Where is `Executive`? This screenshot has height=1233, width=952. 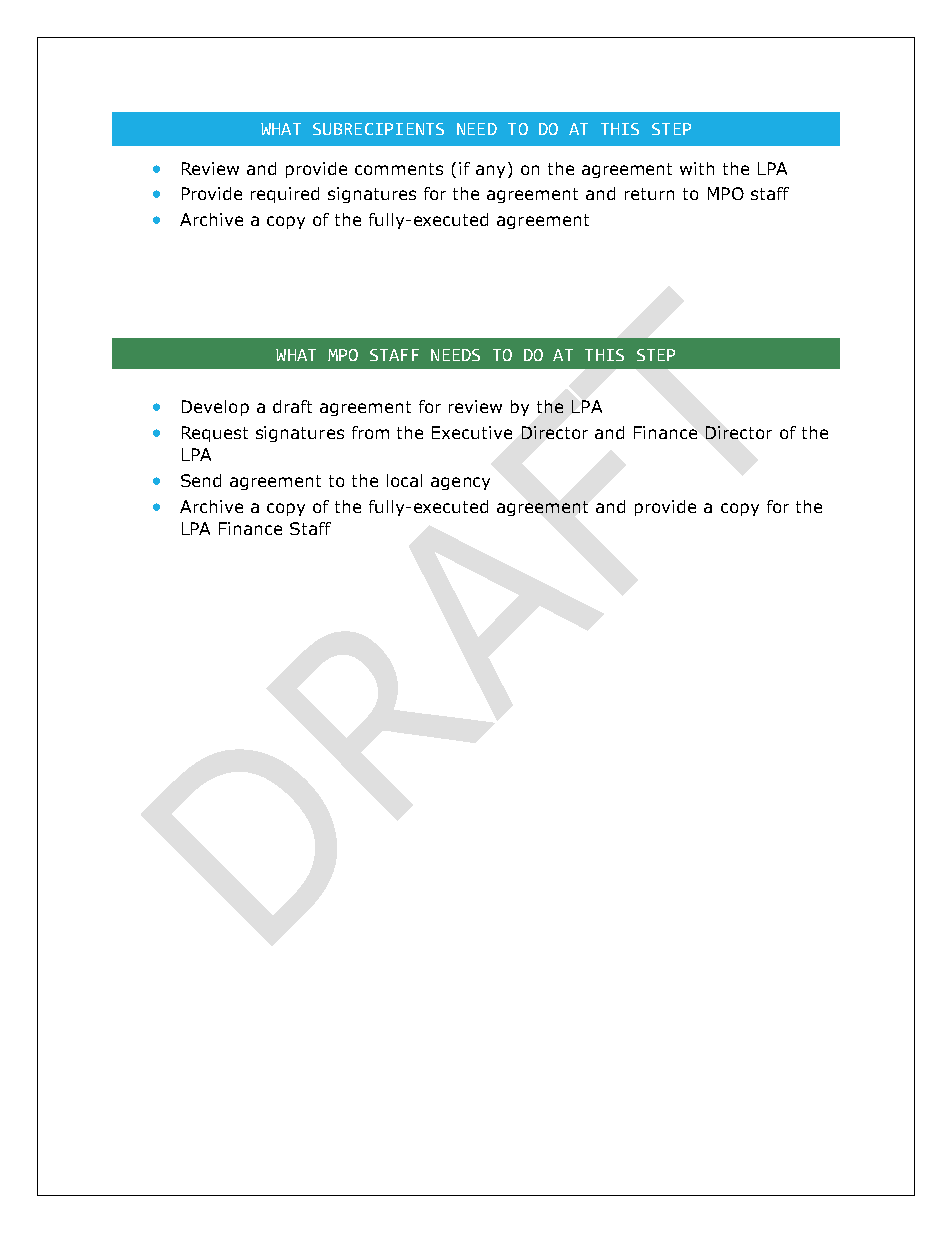
Executive is located at coordinates (472, 432).
